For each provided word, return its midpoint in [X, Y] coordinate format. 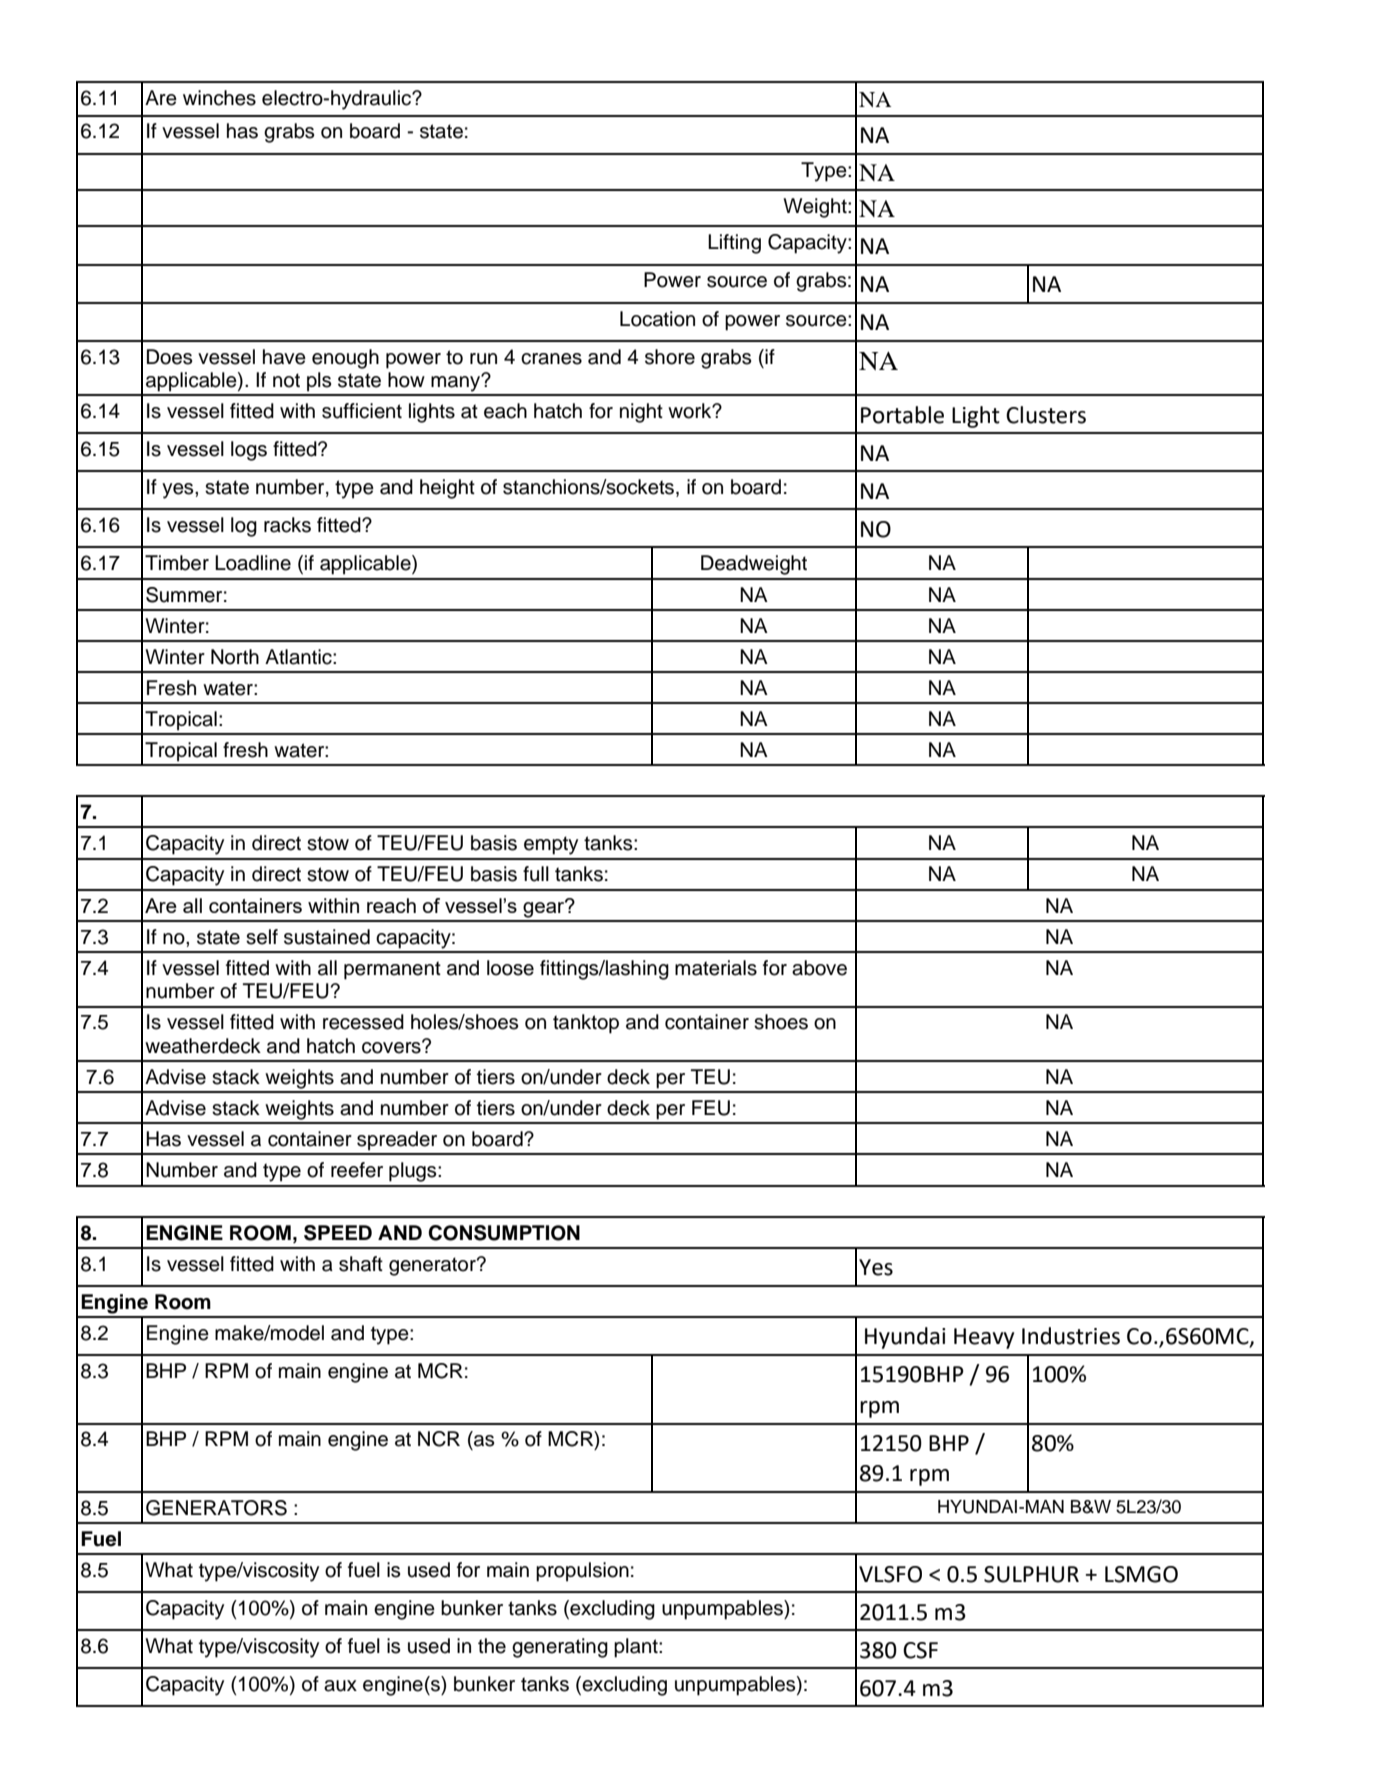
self [262, 937]
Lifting [734, 244]
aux [340, 1686]
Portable [902, 415]
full [536, 874]
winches [219, 98]
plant [637, 1648]
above [819, 968]
